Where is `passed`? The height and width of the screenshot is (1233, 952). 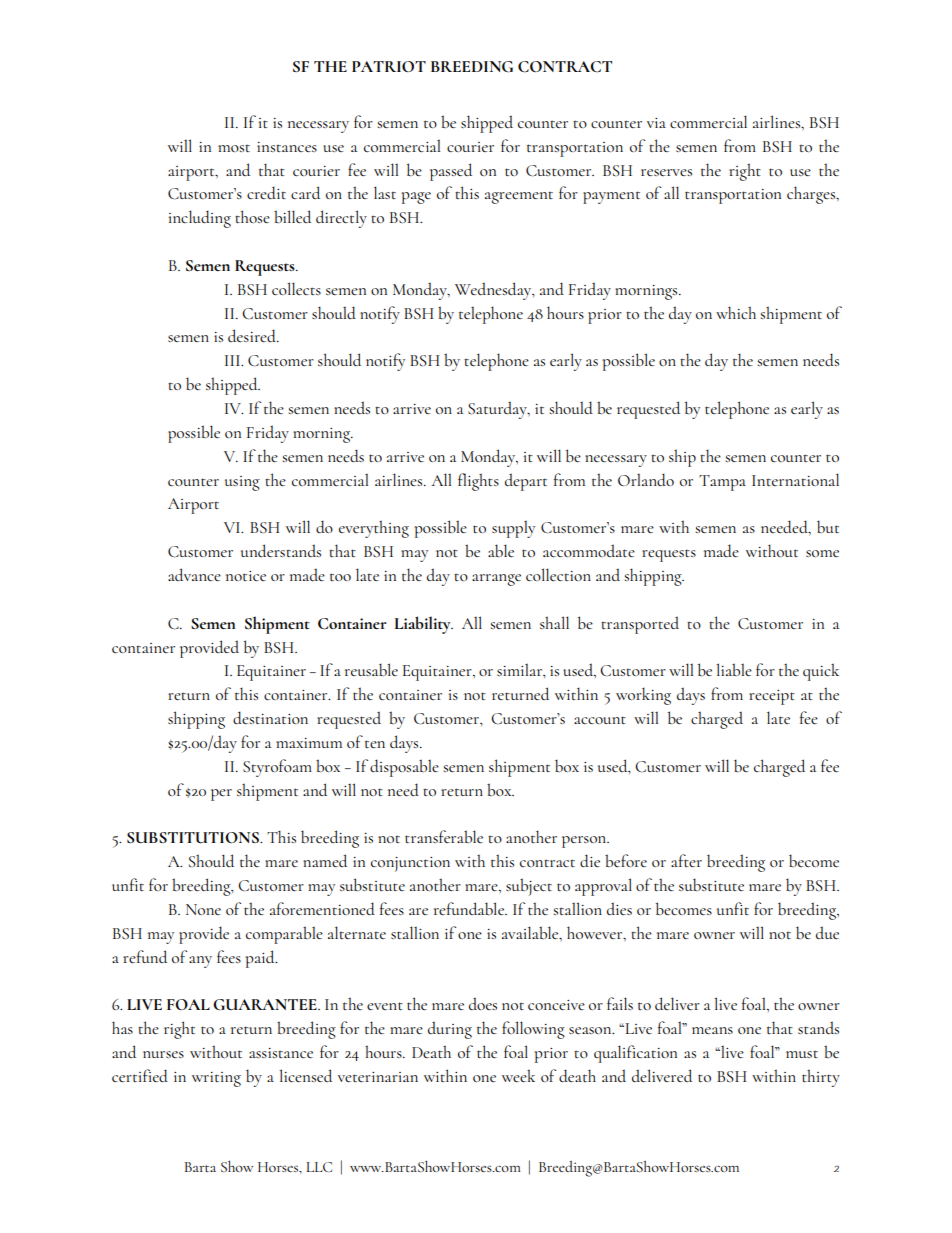 passed is located at coordinates (451, 172).
